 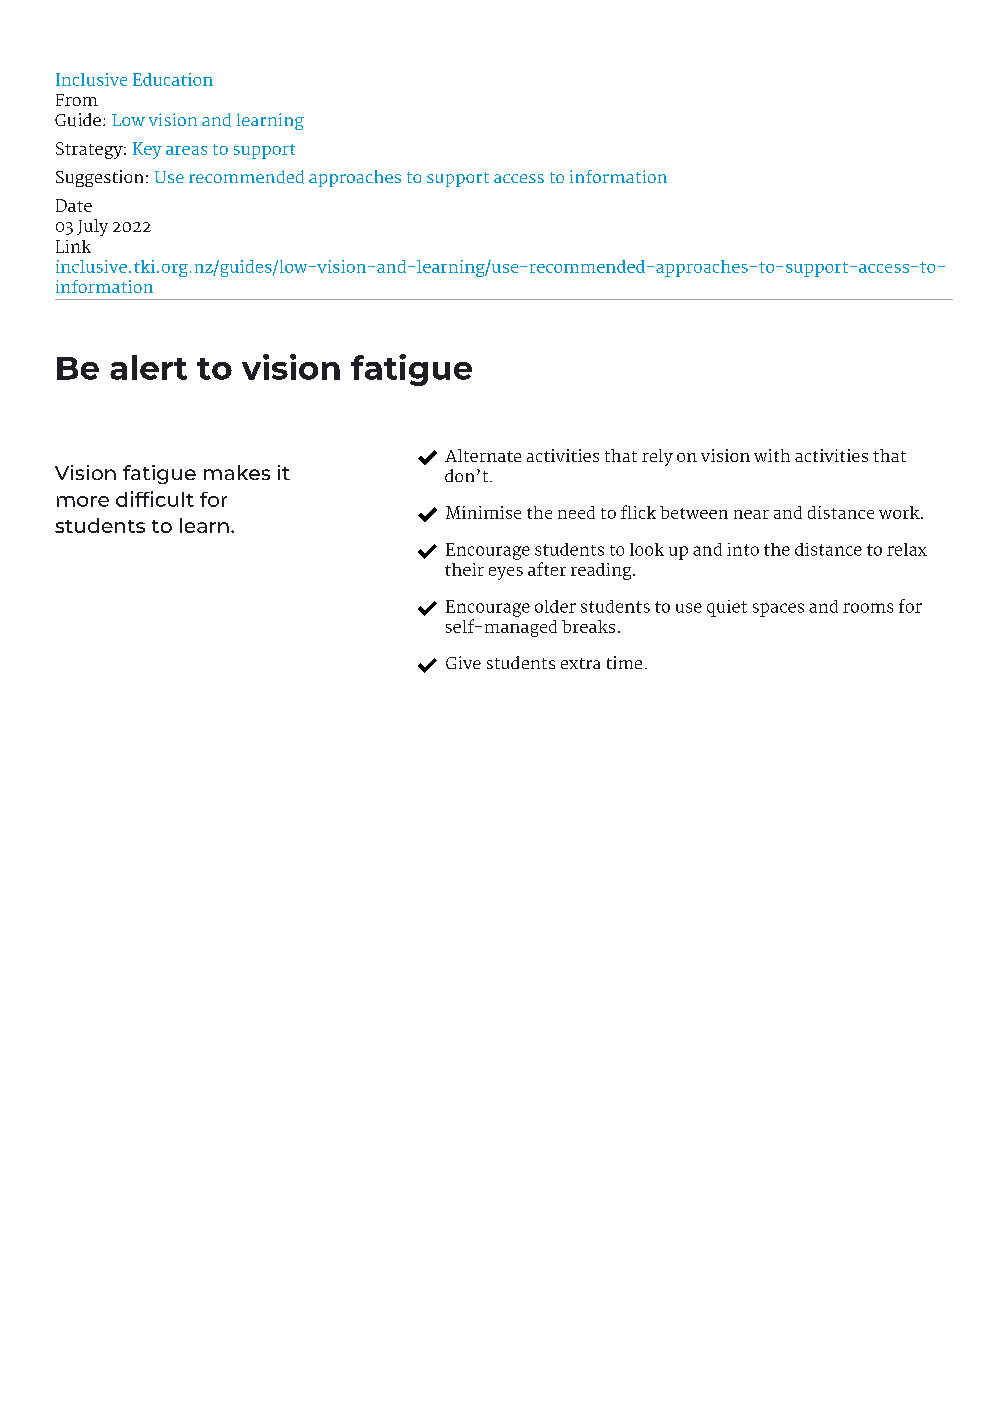 What do you see at coordinates (463, 662) in the screenshot?
I see `Give` at bounding box center [463, 662].
